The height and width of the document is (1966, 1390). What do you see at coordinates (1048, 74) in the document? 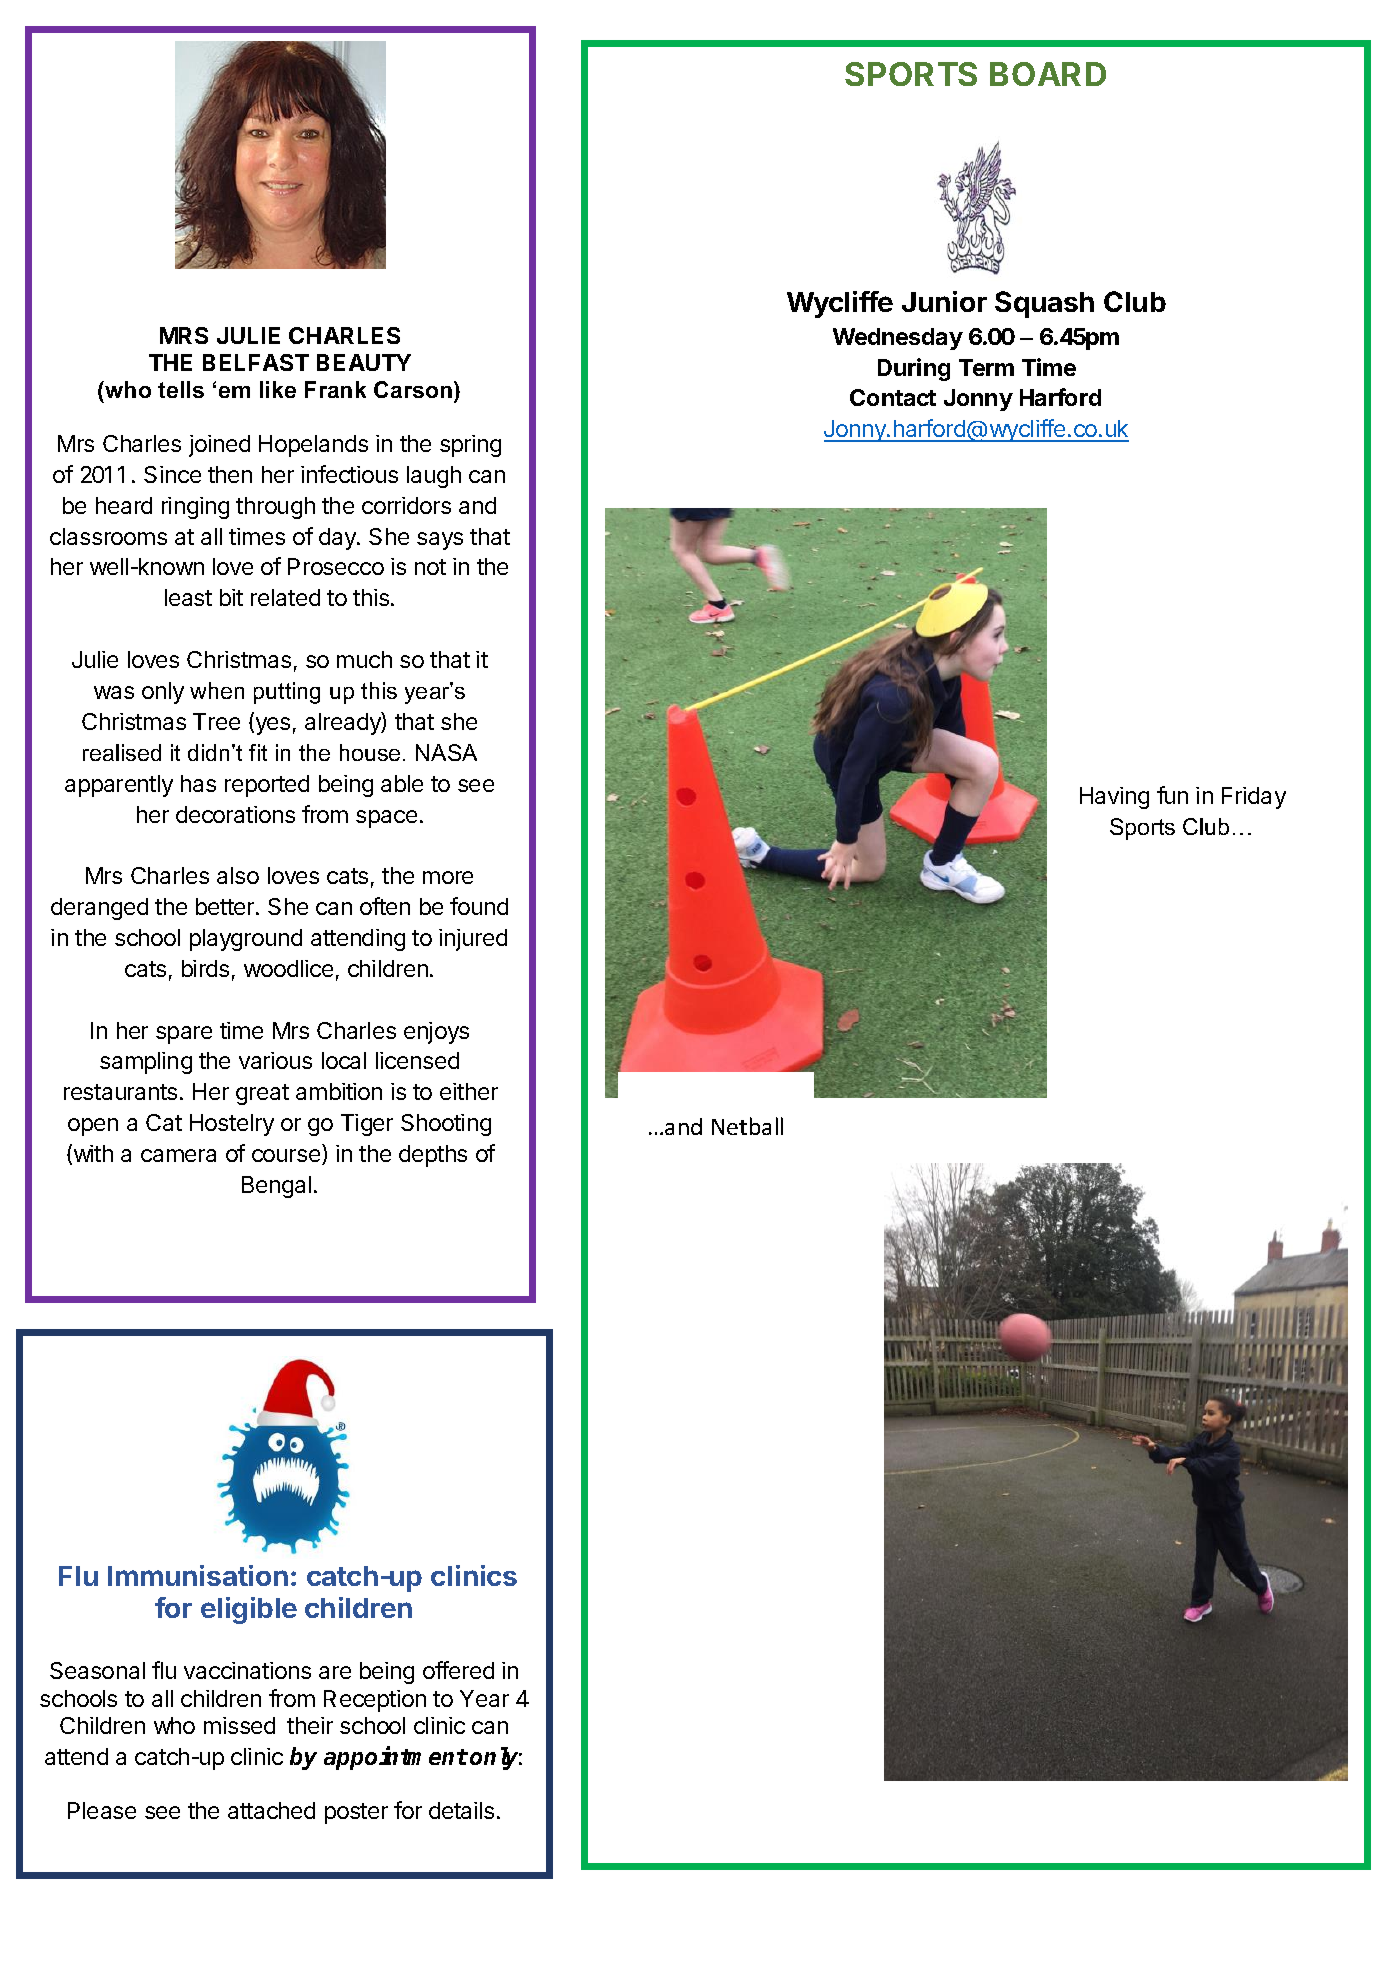
I see `BOARD` at bounding box center [1048, 74].
